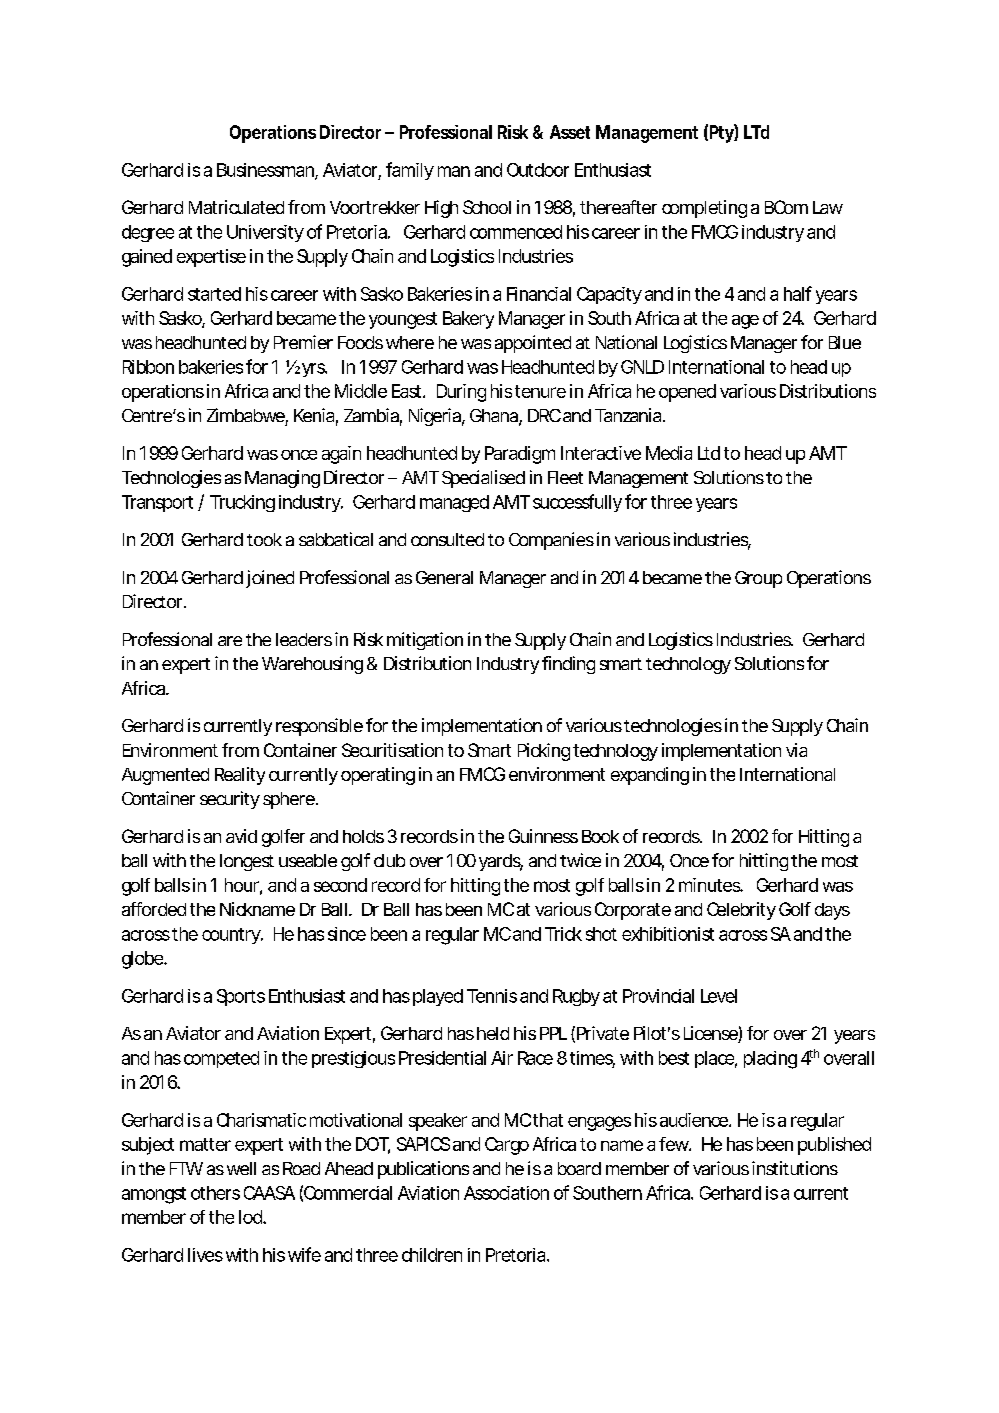 Image resolution: width=999 pixels, height=1413 pixels. Describe the element at coordinates (240, 776) in the screenshot. I see `Reality` at that location.
